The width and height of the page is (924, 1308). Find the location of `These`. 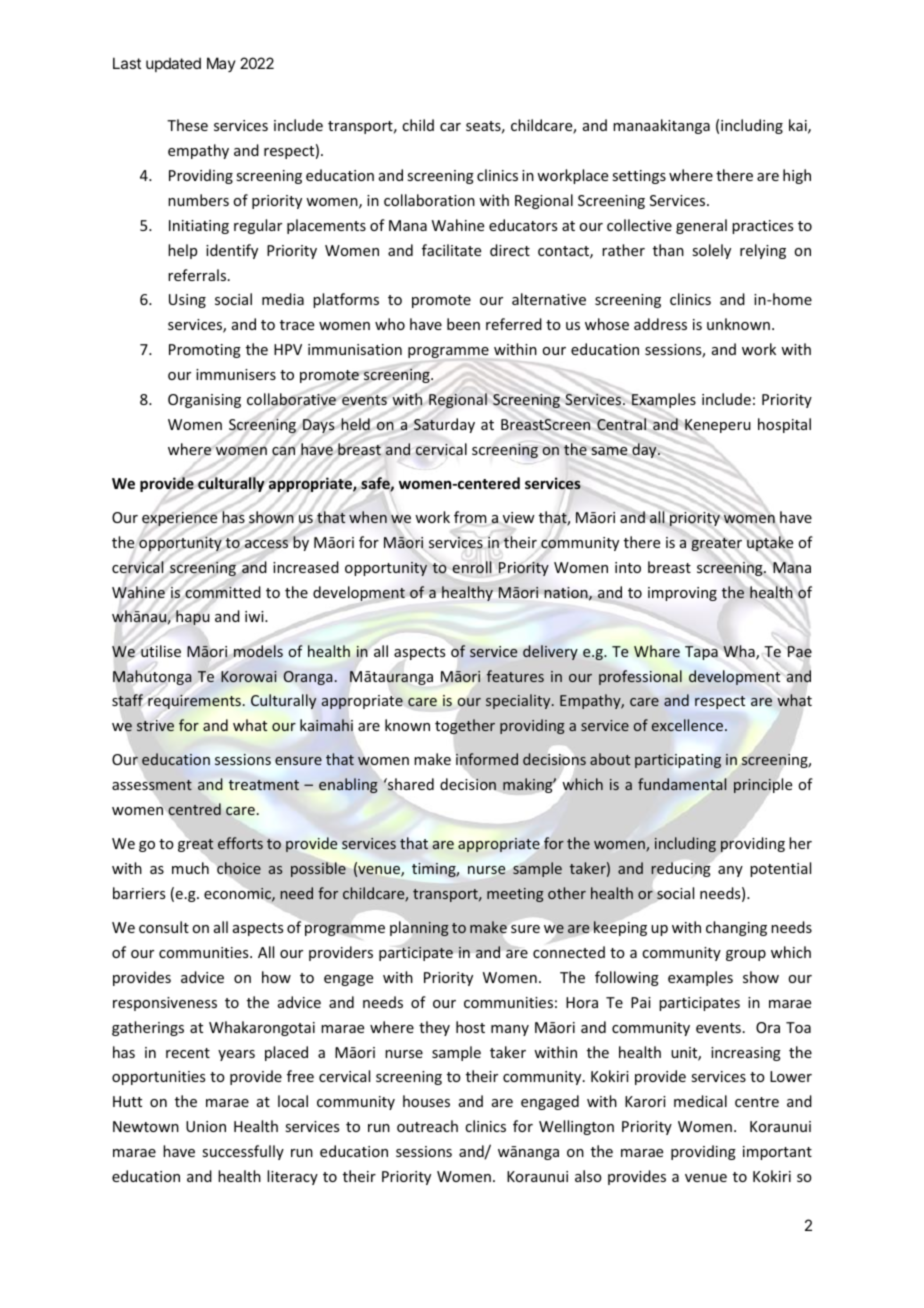

These is located at coordinates (187, 125).
